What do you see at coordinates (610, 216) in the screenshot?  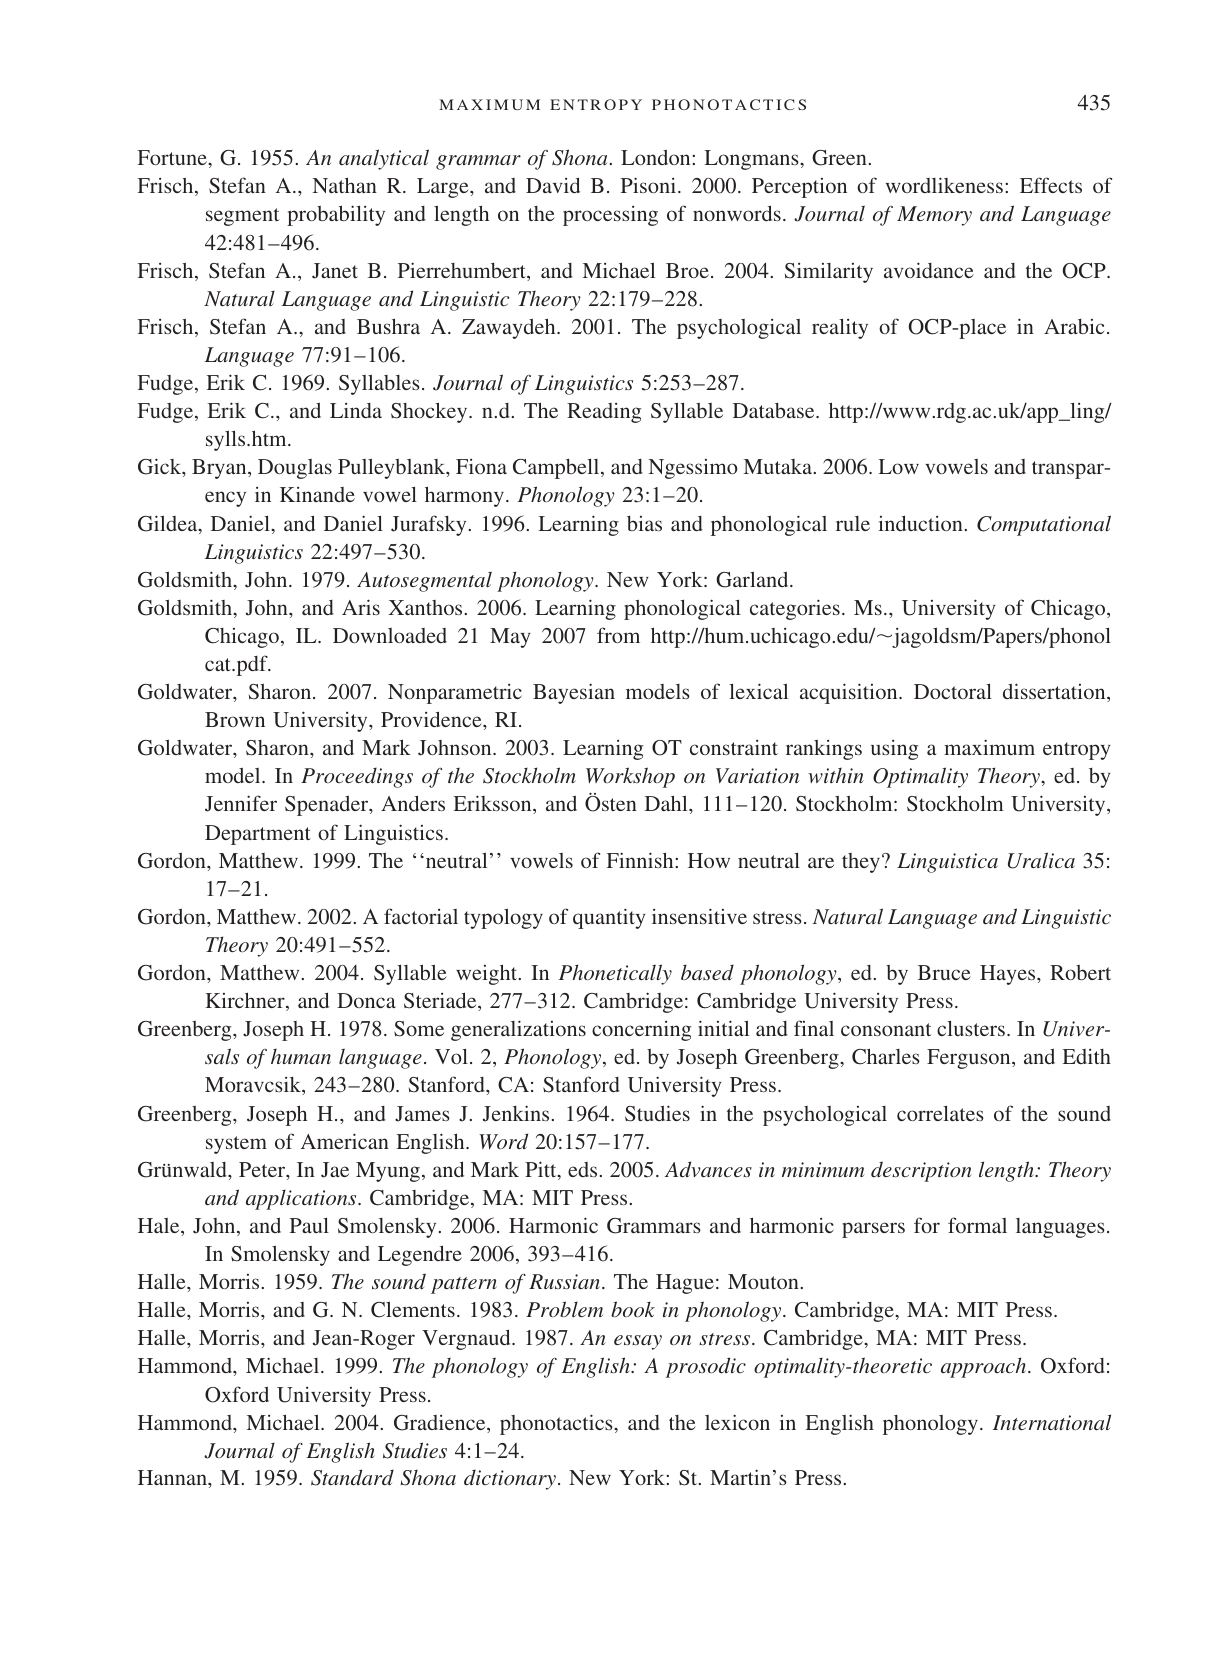 I see `processing` at bounding box center [610, 216].
